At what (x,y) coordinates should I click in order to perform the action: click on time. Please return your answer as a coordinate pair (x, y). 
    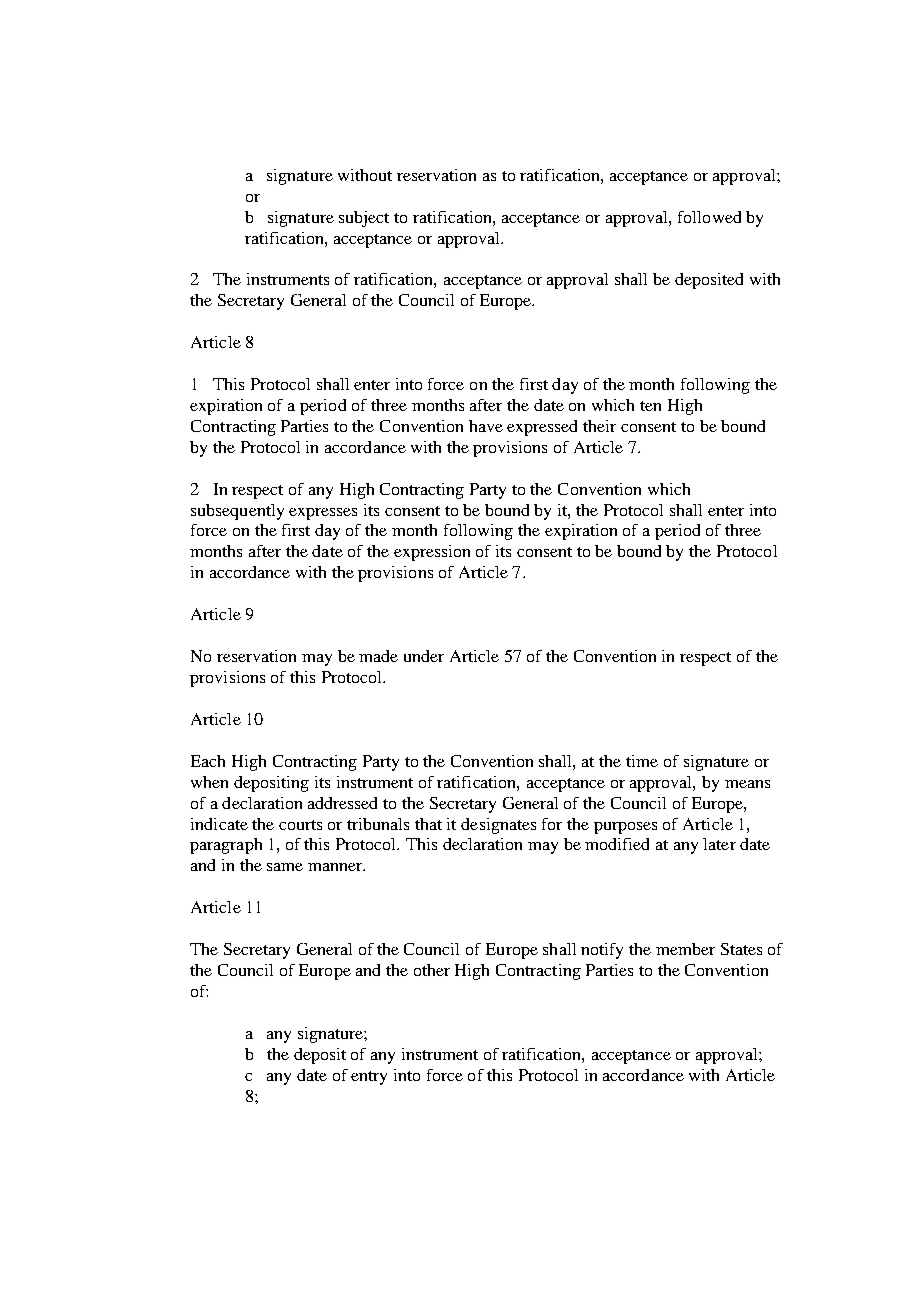
    Looking at the image, I should click on (642, 761).
